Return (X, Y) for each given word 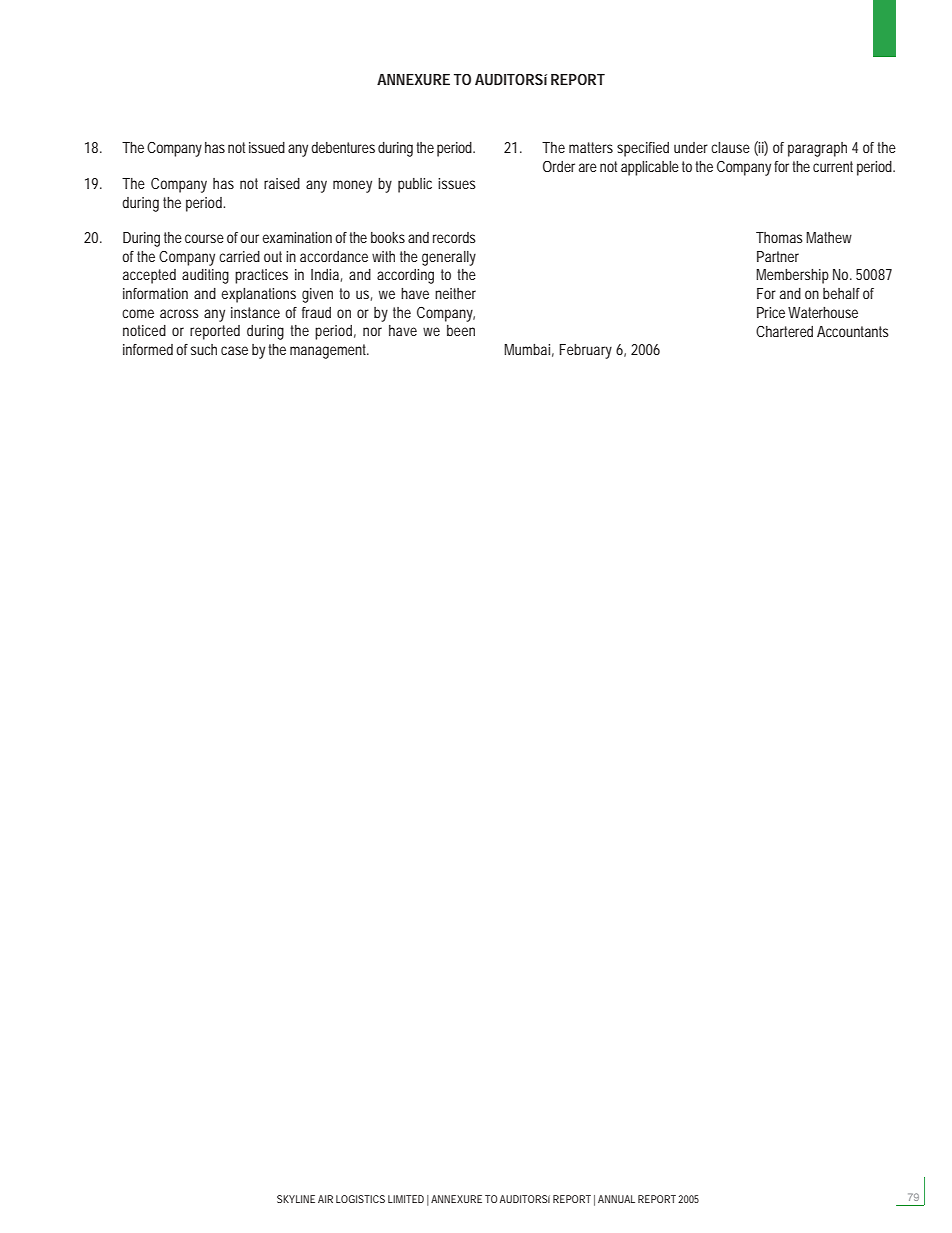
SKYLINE (296, 1199)
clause (730, 147)
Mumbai (527, 349)
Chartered (784, 331)
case (234, 350)
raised (282, 183)
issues (457, 183)
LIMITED (406, 1199)
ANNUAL (616, 1199)
